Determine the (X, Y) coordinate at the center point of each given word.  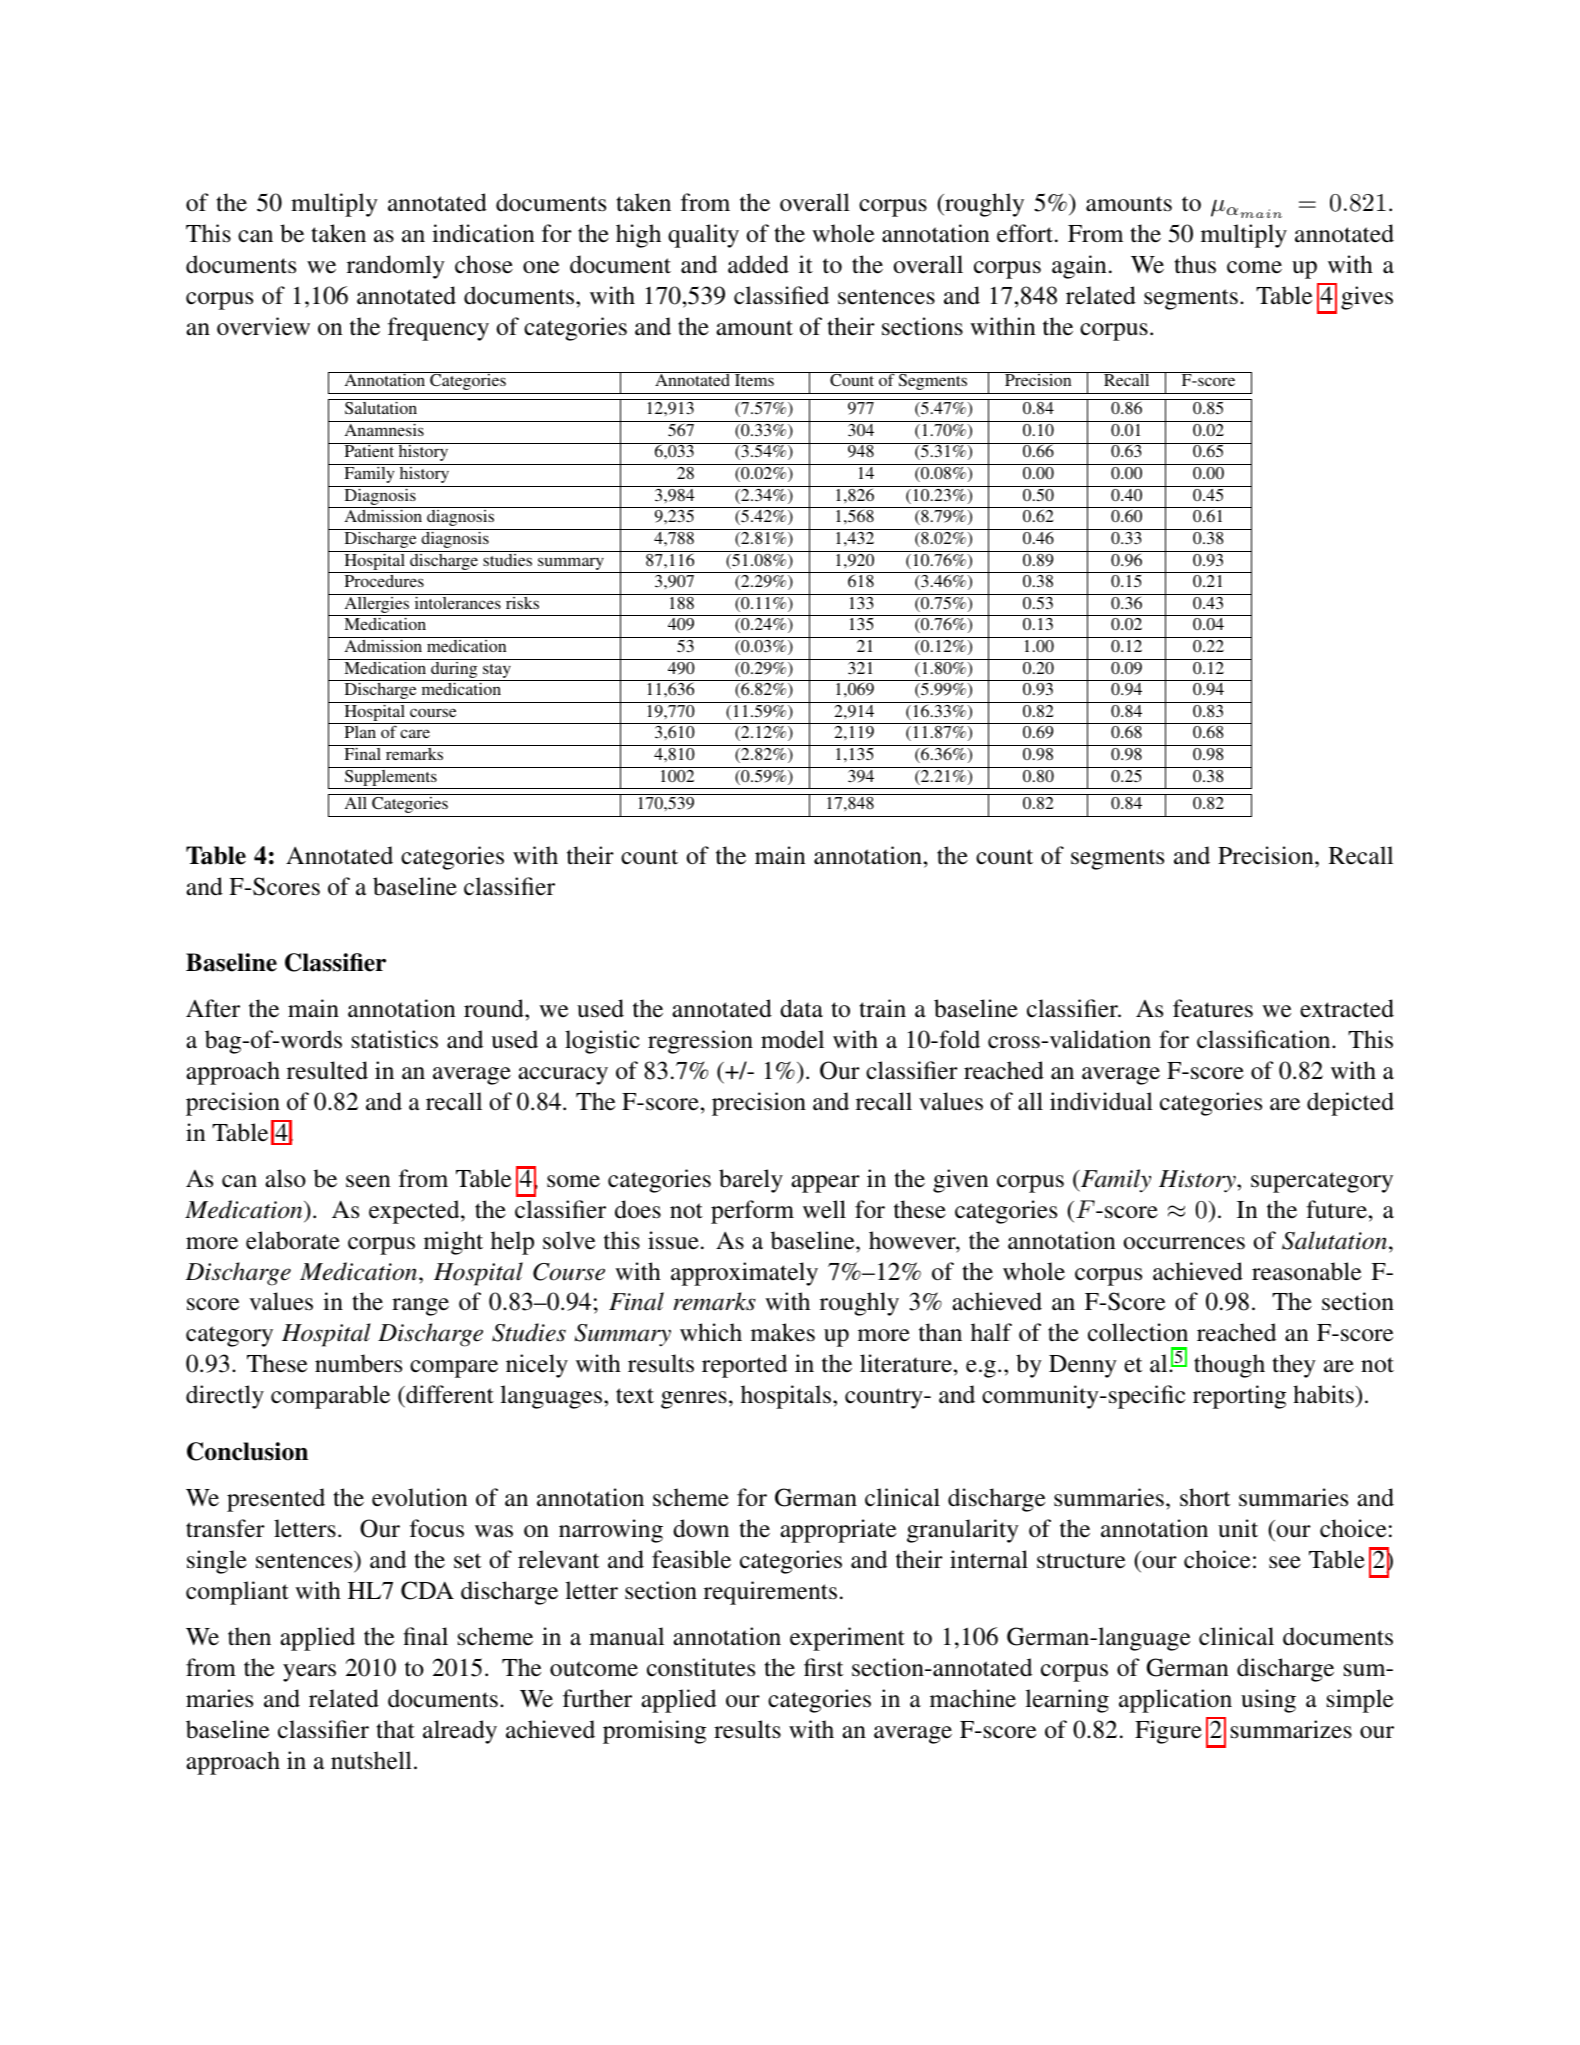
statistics (395, 1039)
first (823, 1667)
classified (781, 295)
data (801, 1008)
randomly (396, 267)
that (395, 1729)
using (1268, 1701)
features (1213, 1008)
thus (1195, 264)
